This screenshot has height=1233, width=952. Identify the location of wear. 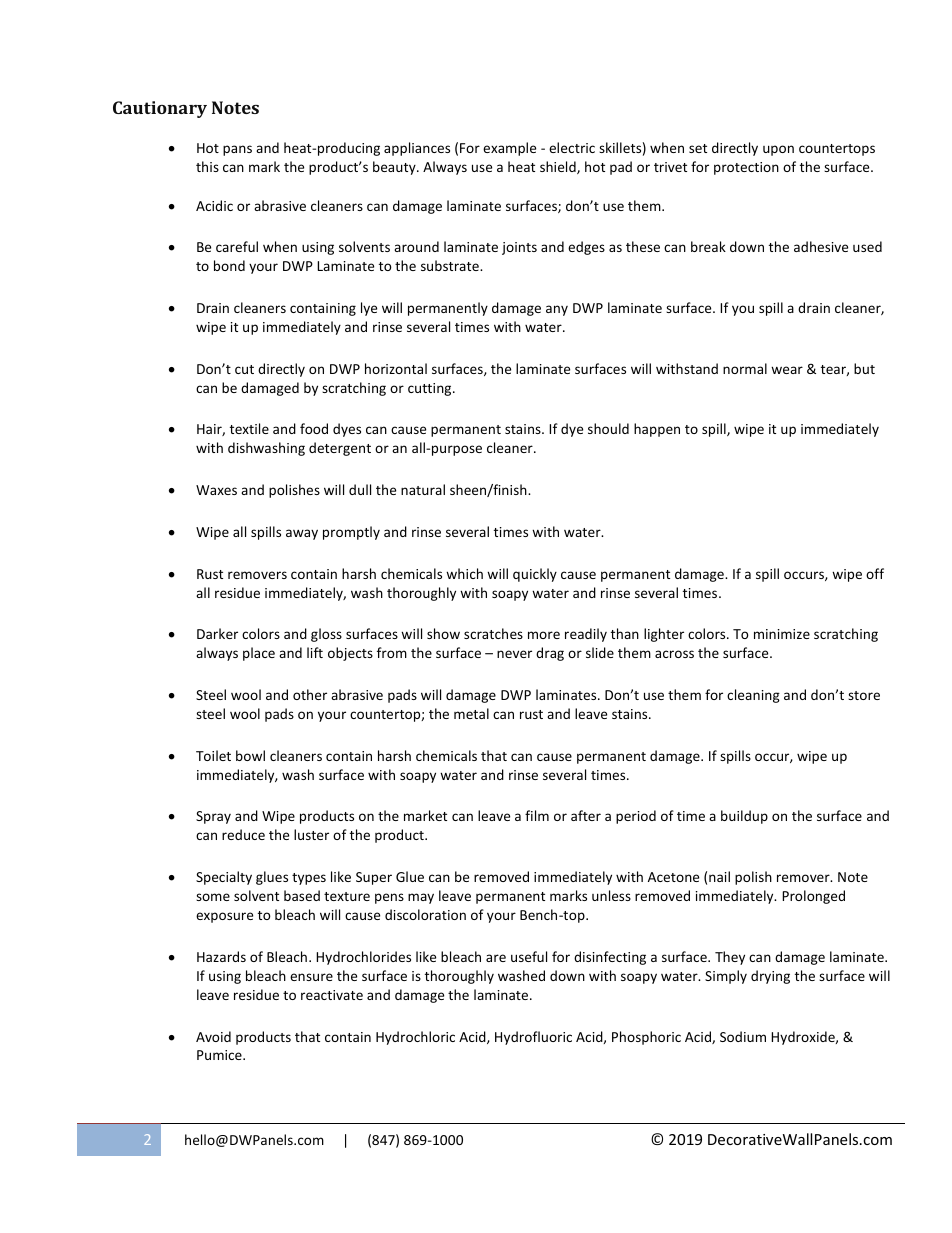
(787, 370).
